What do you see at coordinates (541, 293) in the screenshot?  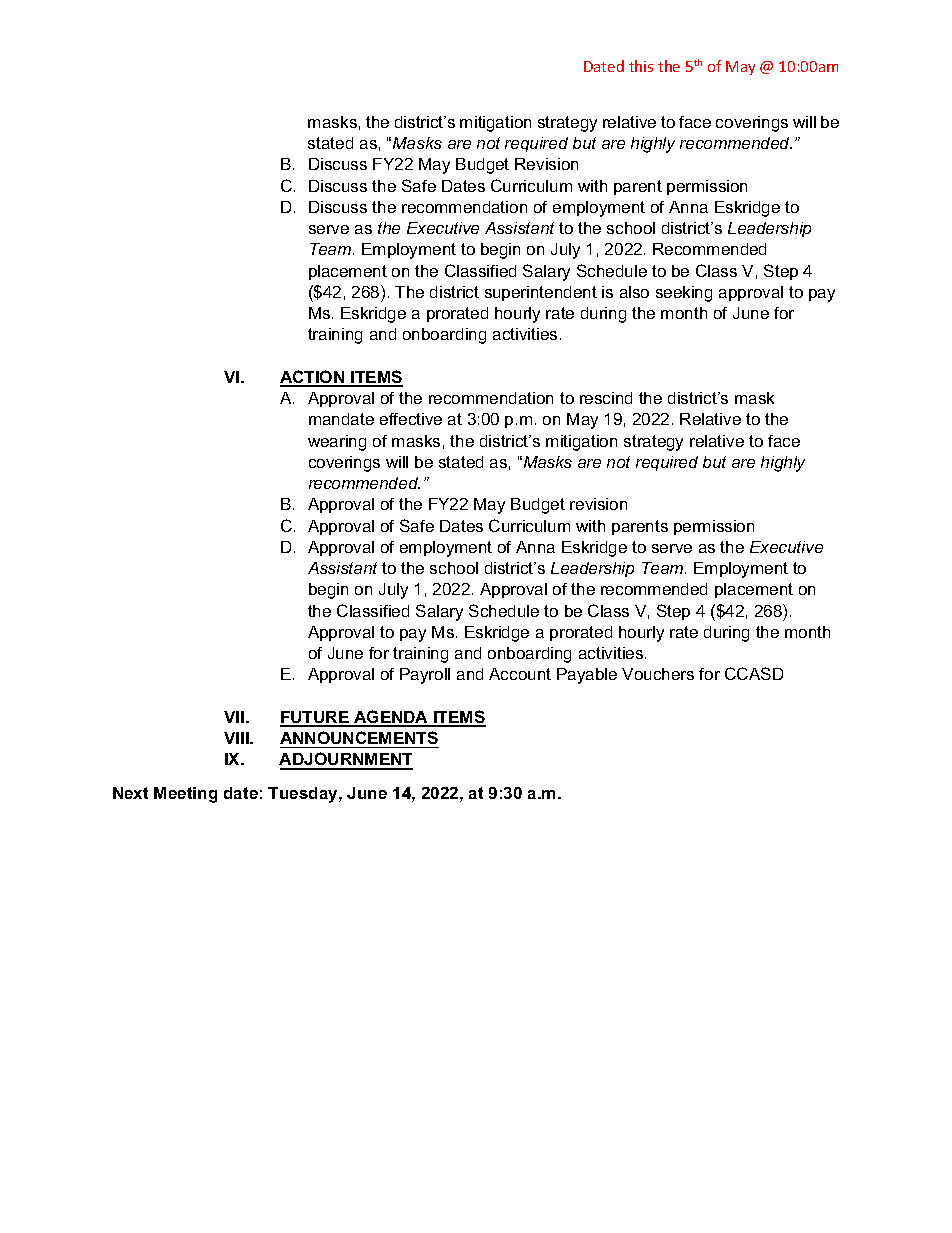 I see `superintendent` at bounding box center [541, 293].
